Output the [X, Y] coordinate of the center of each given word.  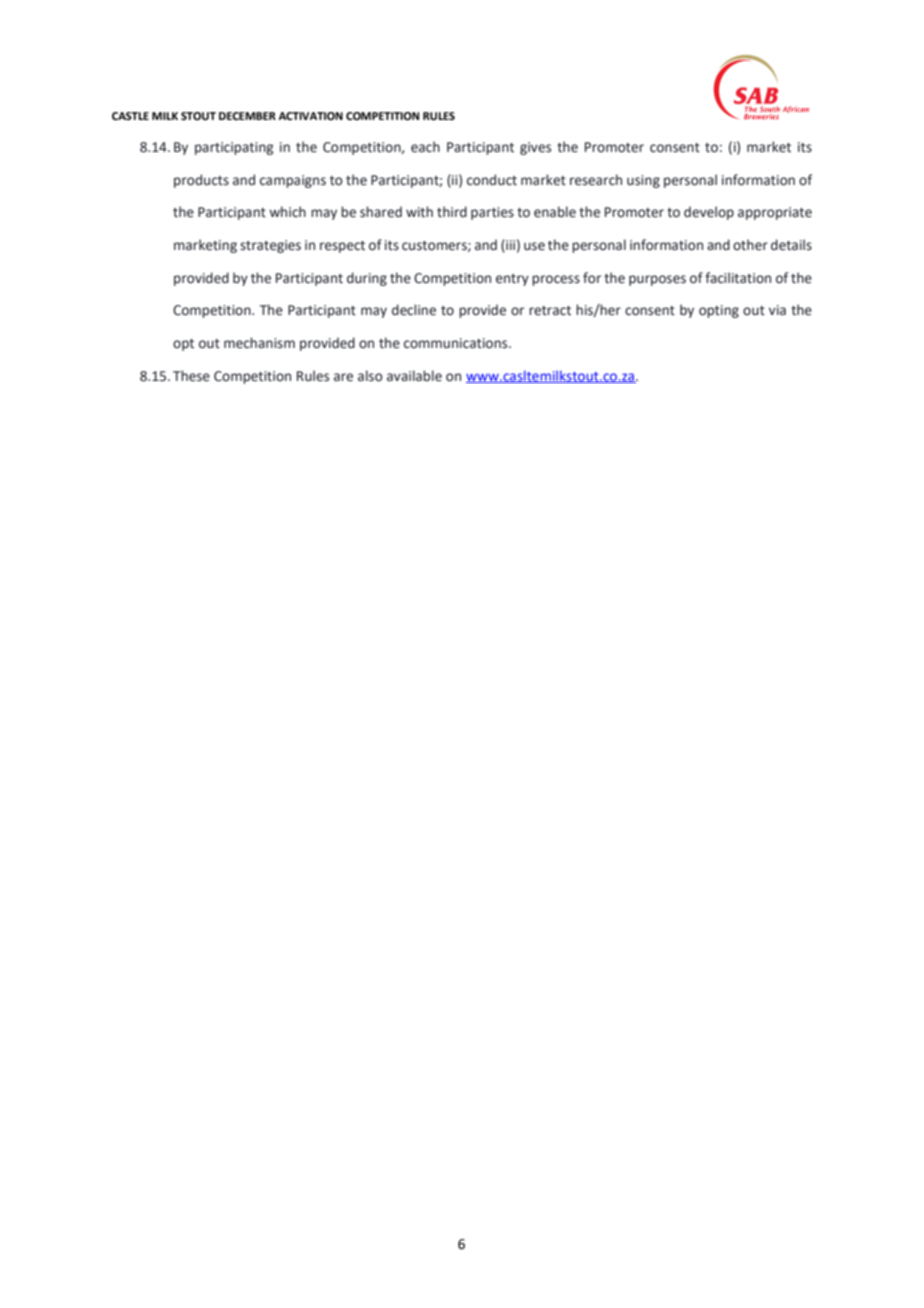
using [643, 181]
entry [512, 280]
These [191, 376]
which [287, 212]
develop [709, 213]
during [367, 279]
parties [492, 213]
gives [535, 148]
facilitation [738, 278]
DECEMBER [247, 116]
